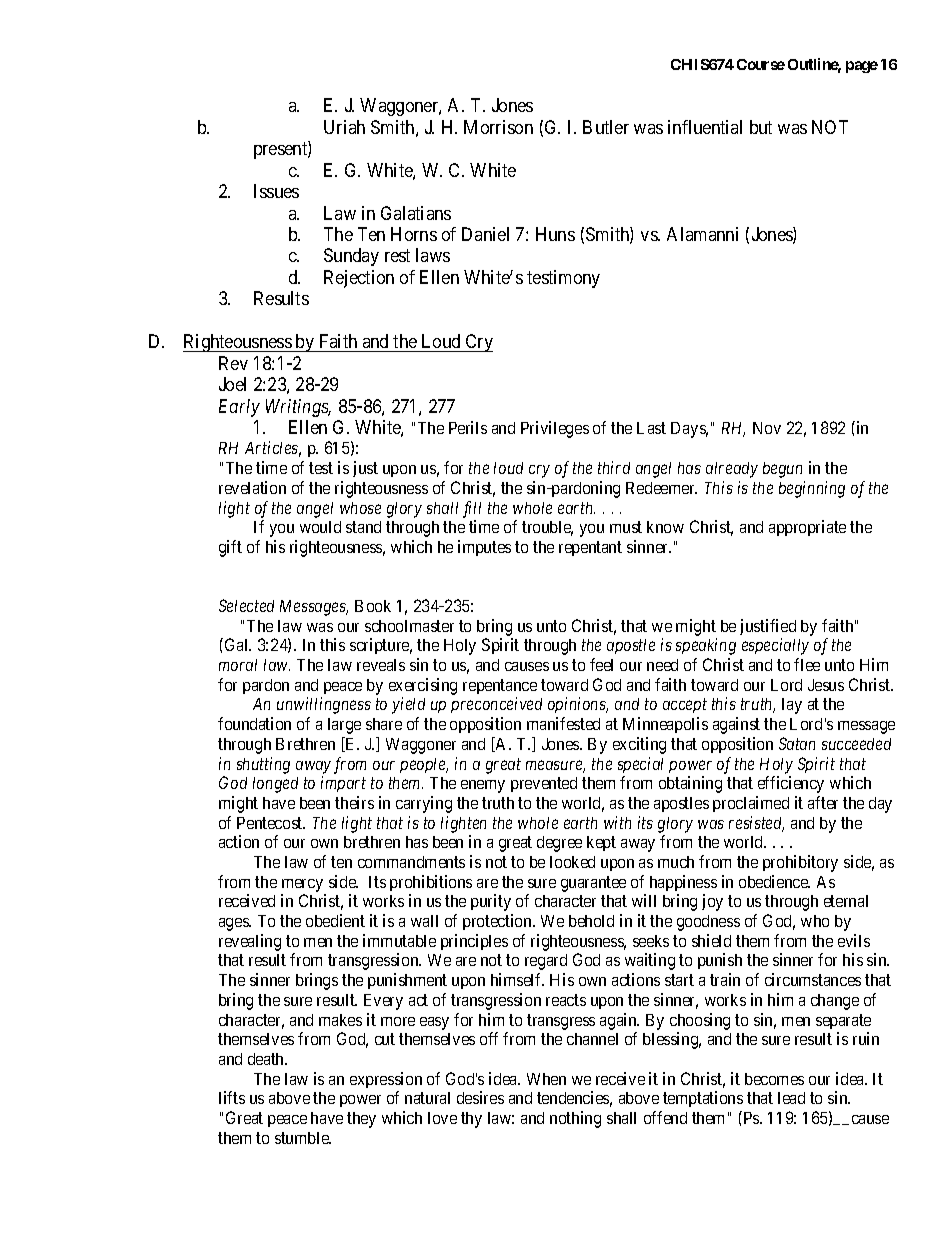 Image resolution: width=952 pixels, height=1233 pixels. What do you see at coordinates (559, 844) in the screenshot?
I see `degree` at bounding box center [559, 844].
